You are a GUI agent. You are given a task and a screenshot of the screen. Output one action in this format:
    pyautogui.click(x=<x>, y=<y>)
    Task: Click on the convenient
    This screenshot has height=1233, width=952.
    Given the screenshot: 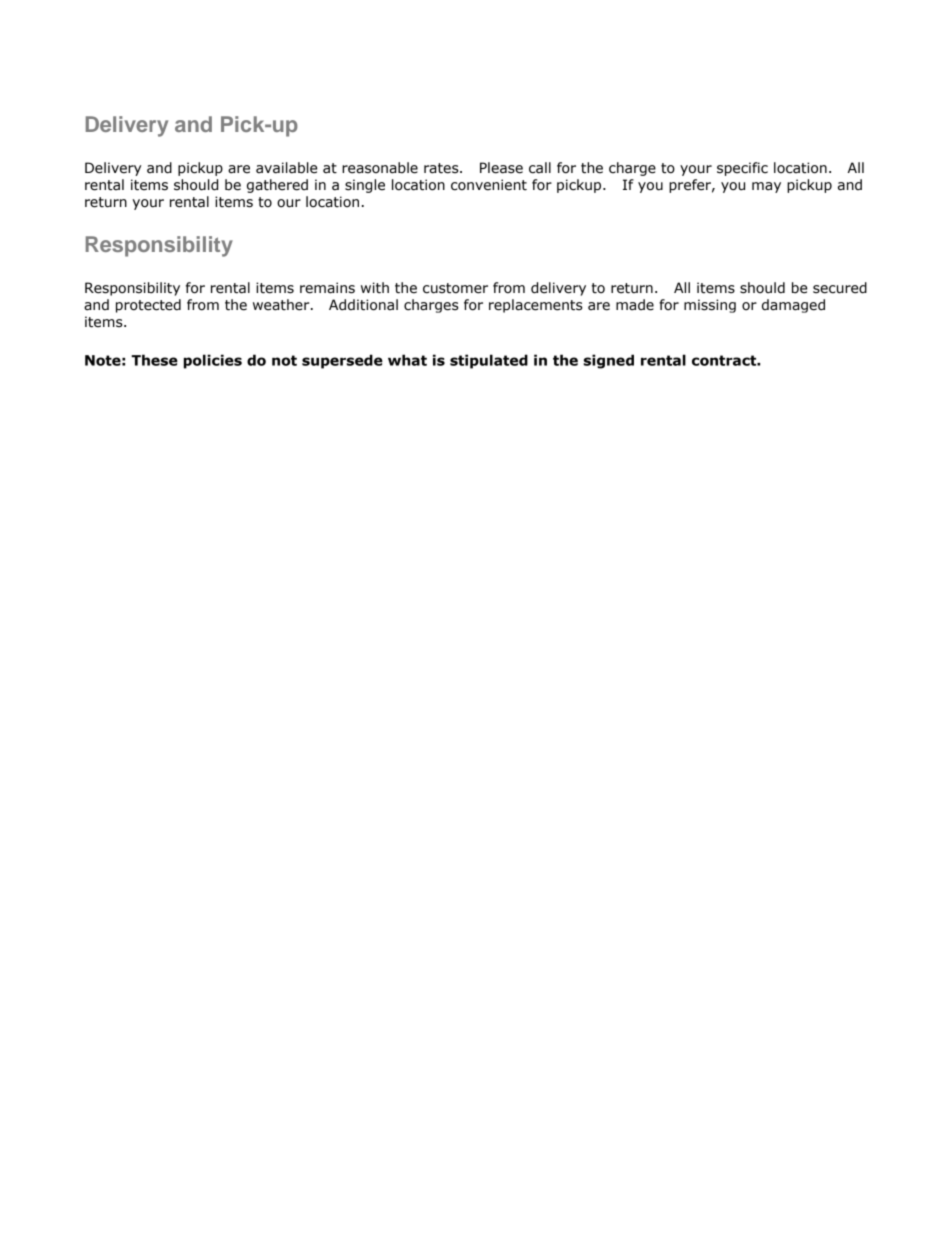 What is the action you would take?
    pyautogui.click(x=489, y=185)
